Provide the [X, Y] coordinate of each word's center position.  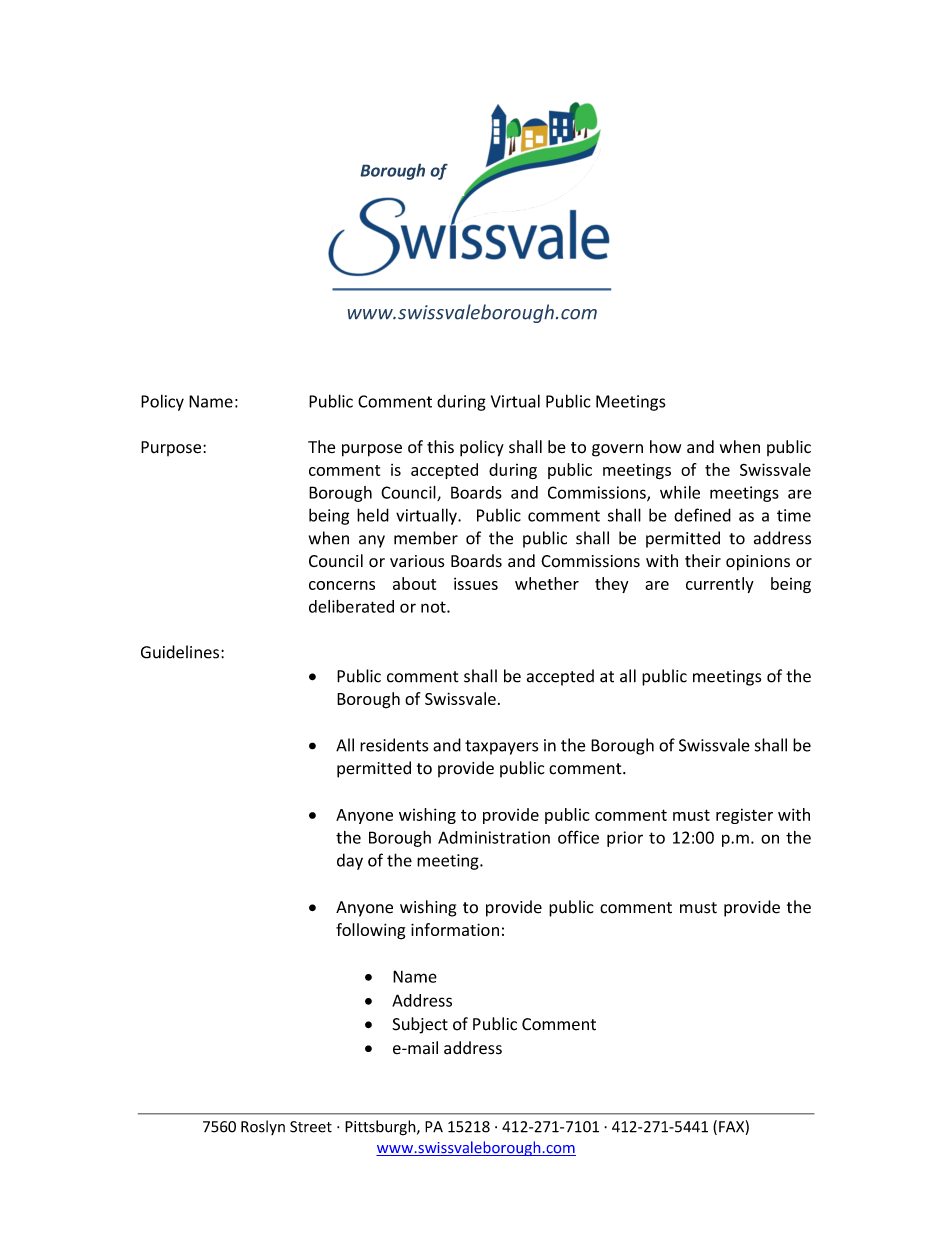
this [440, 447]
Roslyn [263, 1127]
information [455, 929]
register [744, 816]
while [680, 492]
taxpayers [501, 747]
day [350, 861]
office [578, 837]
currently [720, 585]
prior [625, 839]
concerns [342, 585]
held [373, 515]
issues [476, 583]
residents [394, 745]
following [370, 931]
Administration [494, 837]
